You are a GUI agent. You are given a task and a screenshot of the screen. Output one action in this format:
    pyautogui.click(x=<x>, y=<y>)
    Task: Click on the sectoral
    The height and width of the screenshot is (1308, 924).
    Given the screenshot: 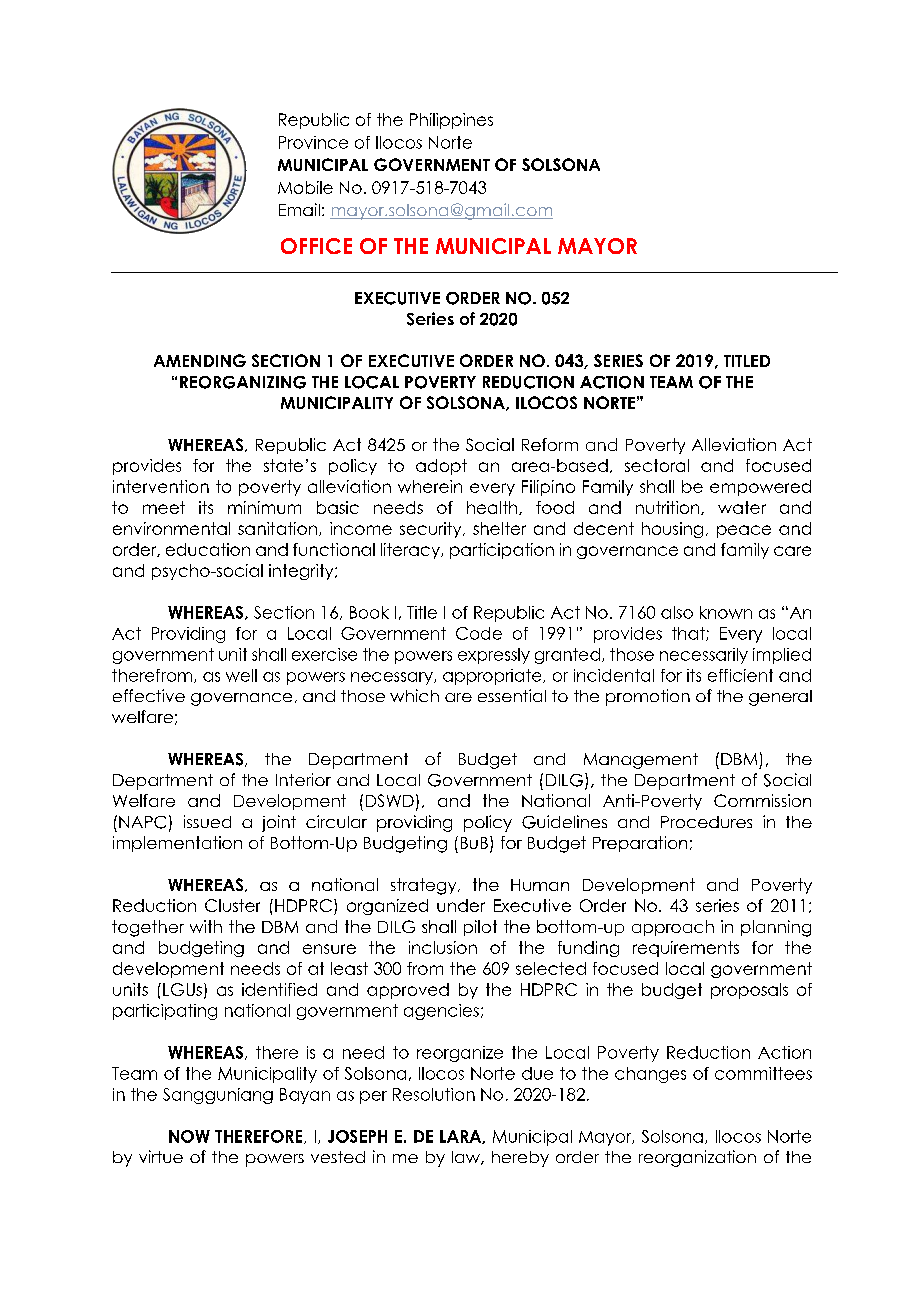 What is the action you would take?
    pyautogui.click(x=657, y=465)
